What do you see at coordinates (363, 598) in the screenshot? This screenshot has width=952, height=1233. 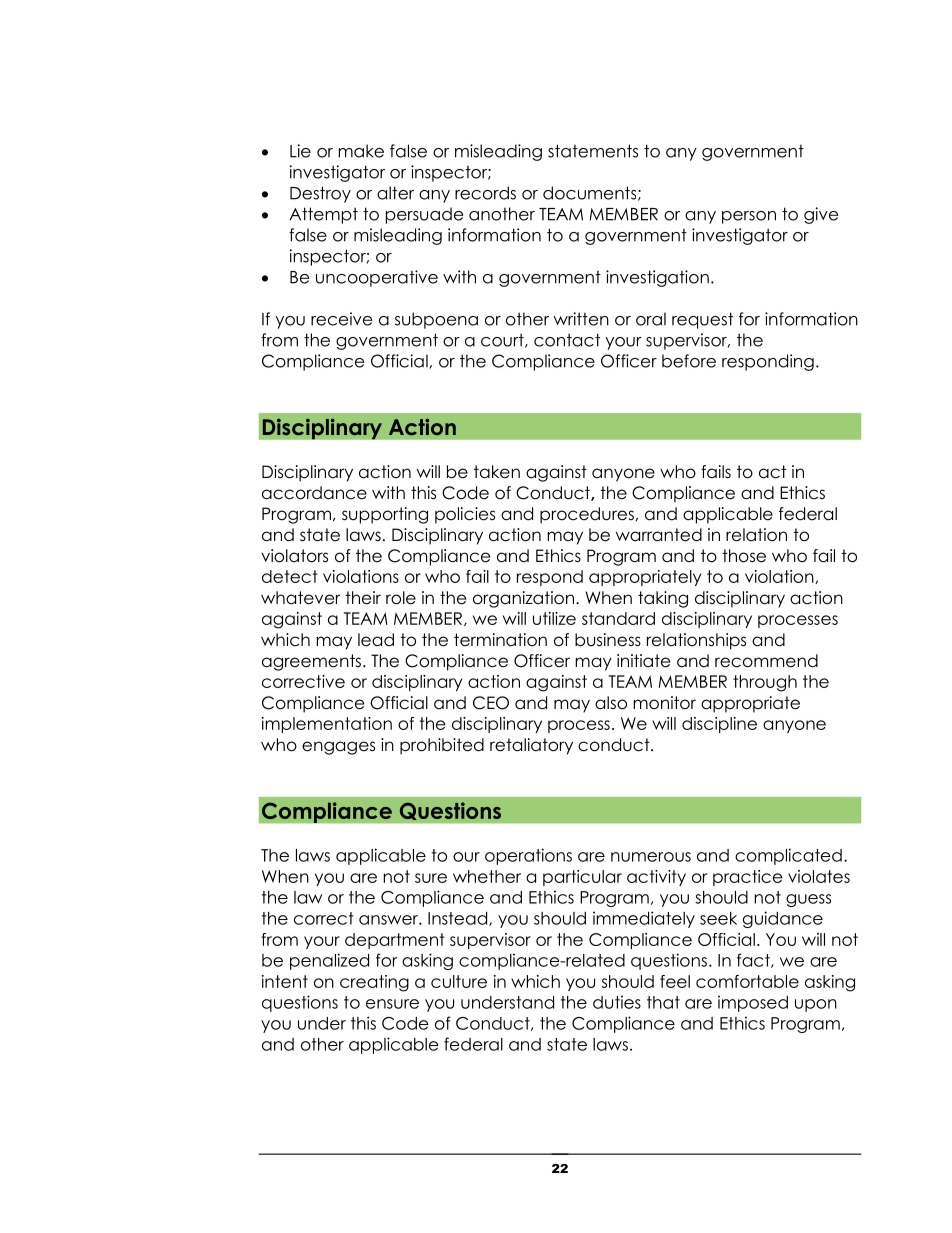 I see `their` at bounding box center [363, 598].
